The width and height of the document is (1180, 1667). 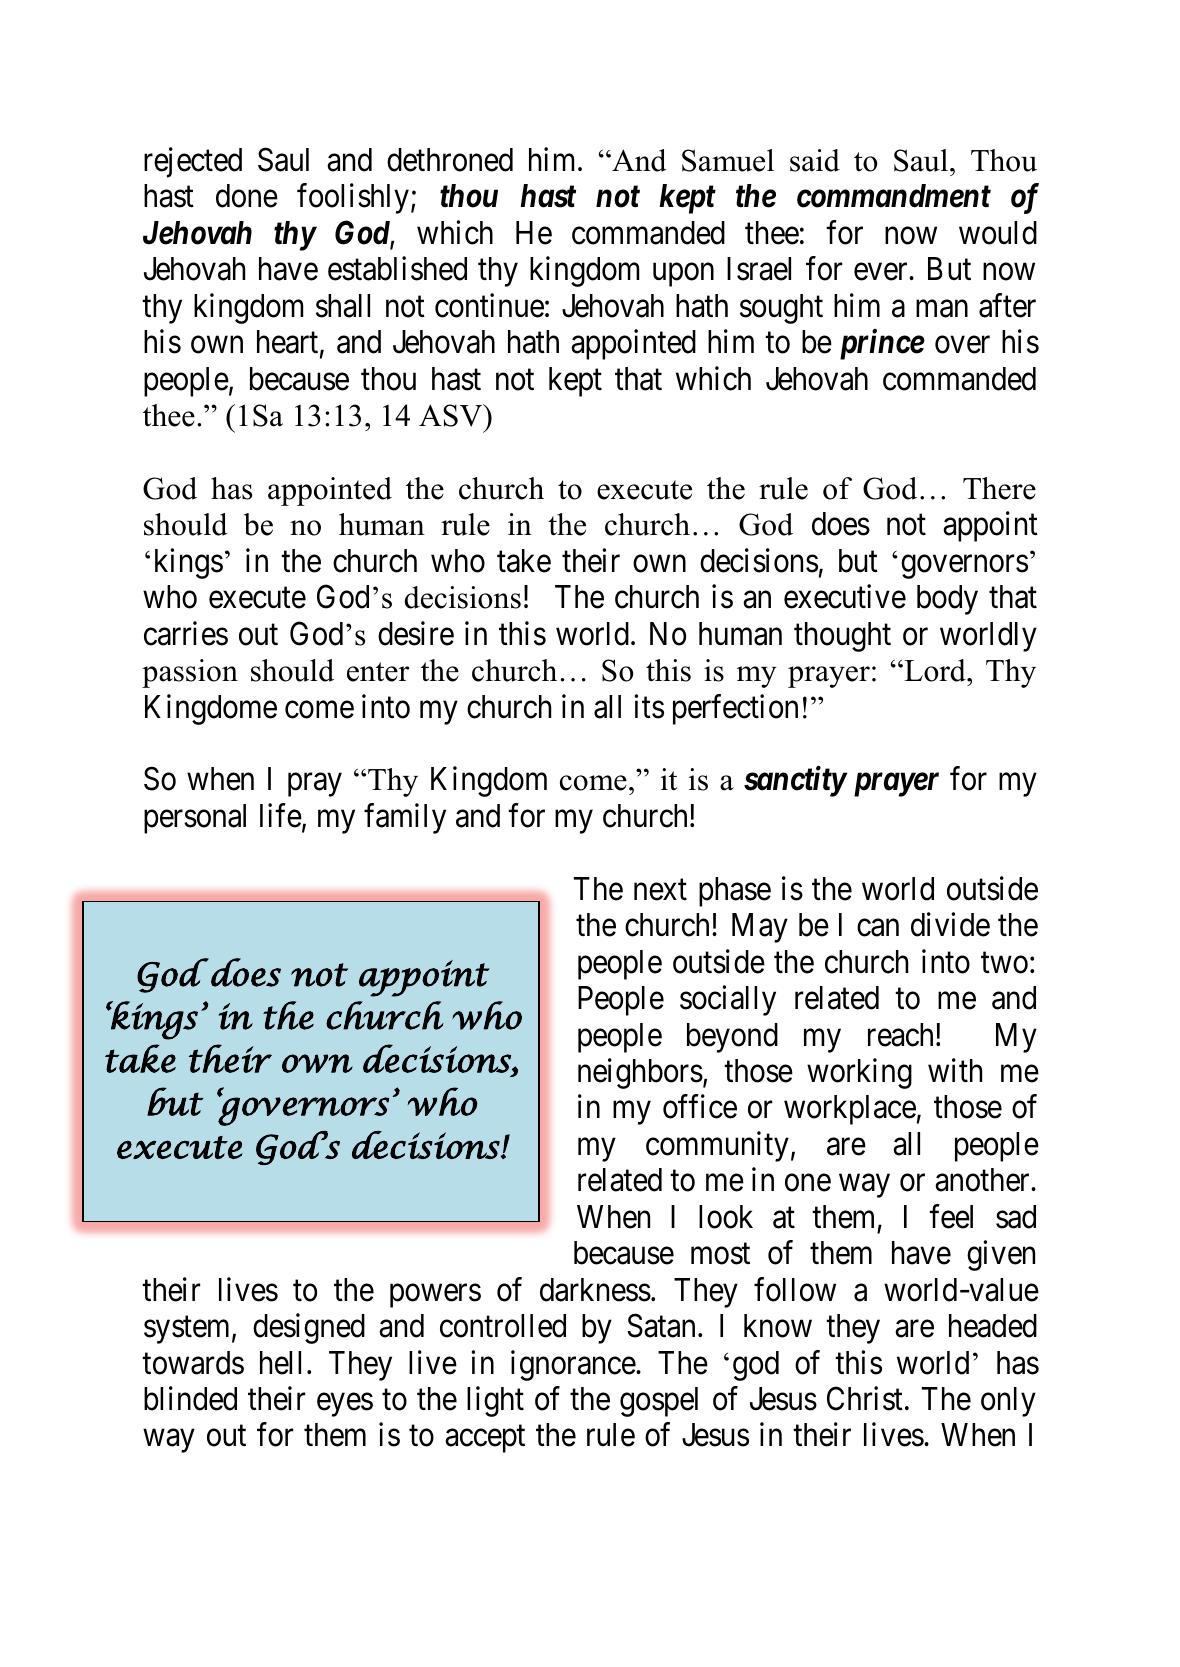 What do you see at coordinates (416, 633) in the document?
I see `desire` at bounding box center [416, 633].
